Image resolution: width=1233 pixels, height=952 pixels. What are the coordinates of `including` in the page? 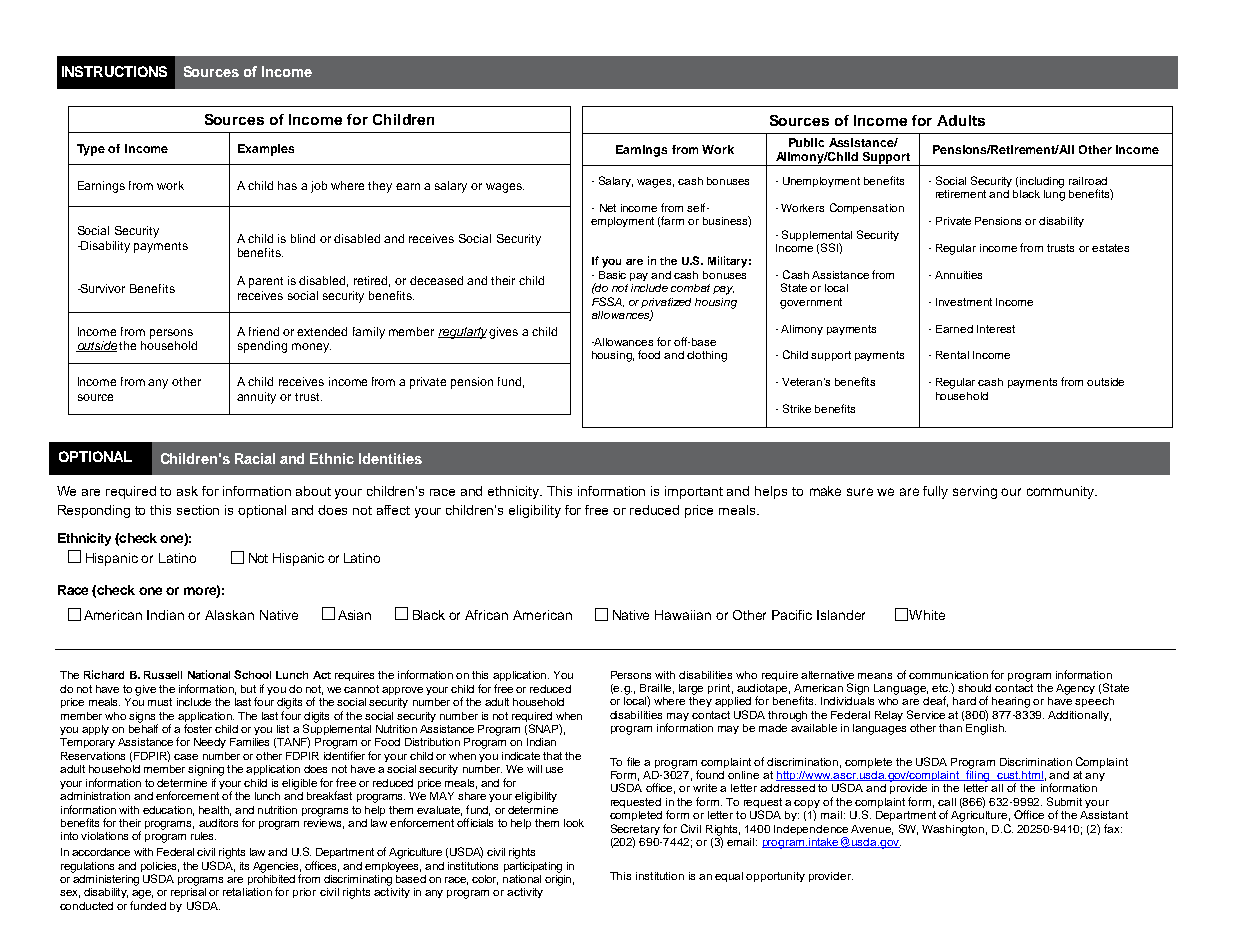 It's located at (1042, 182).
